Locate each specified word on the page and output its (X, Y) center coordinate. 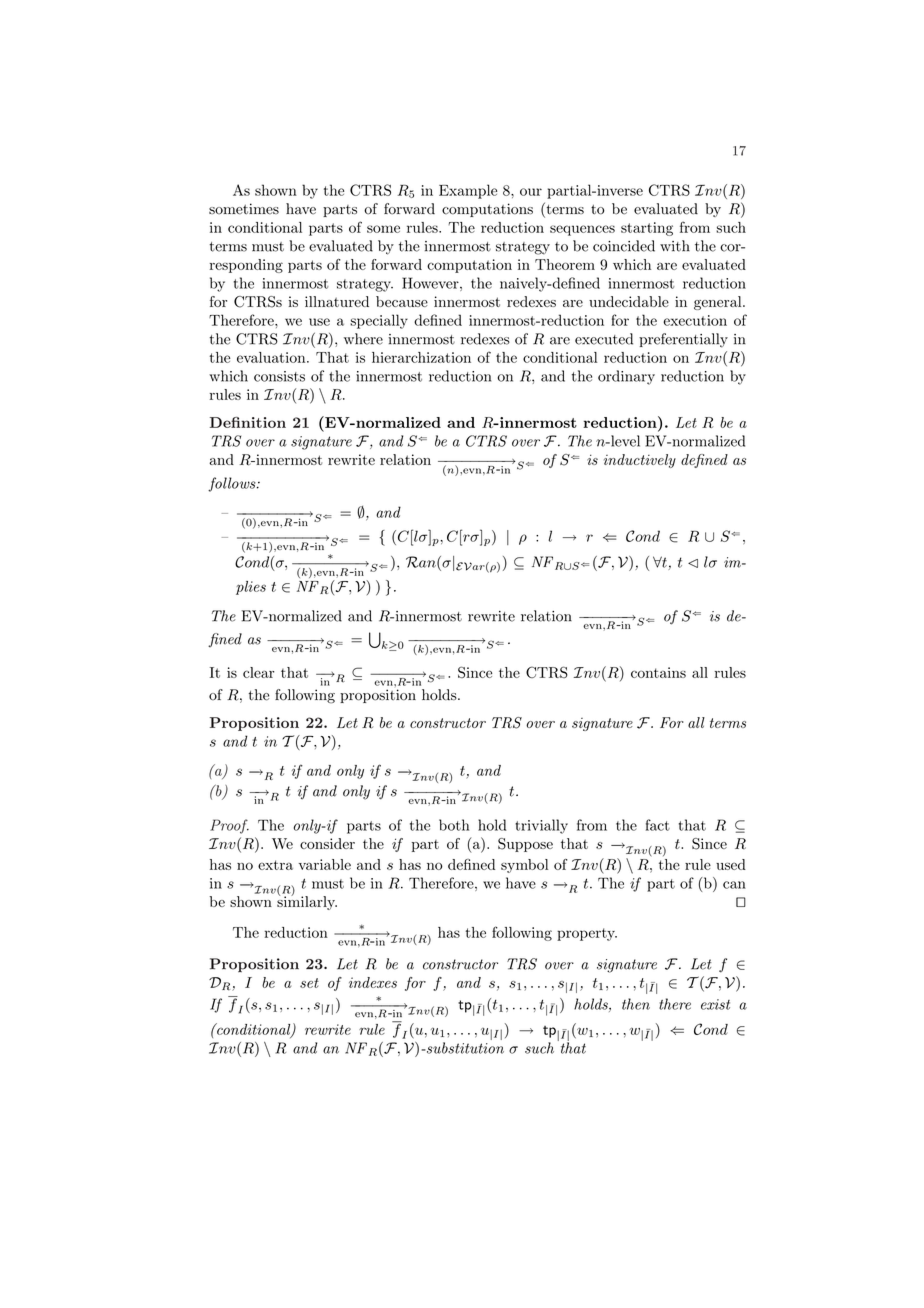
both (454, 825)
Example (468, 191)
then (636, 1004)
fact (658, 825)
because (402, 301)
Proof (229, 826)
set (309, 983)
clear (258, 672)
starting (647, 229)
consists (279, 376)
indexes (373, 982)
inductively (640, 461)
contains (658, 672)
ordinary (626, 377)
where (363, 339)
